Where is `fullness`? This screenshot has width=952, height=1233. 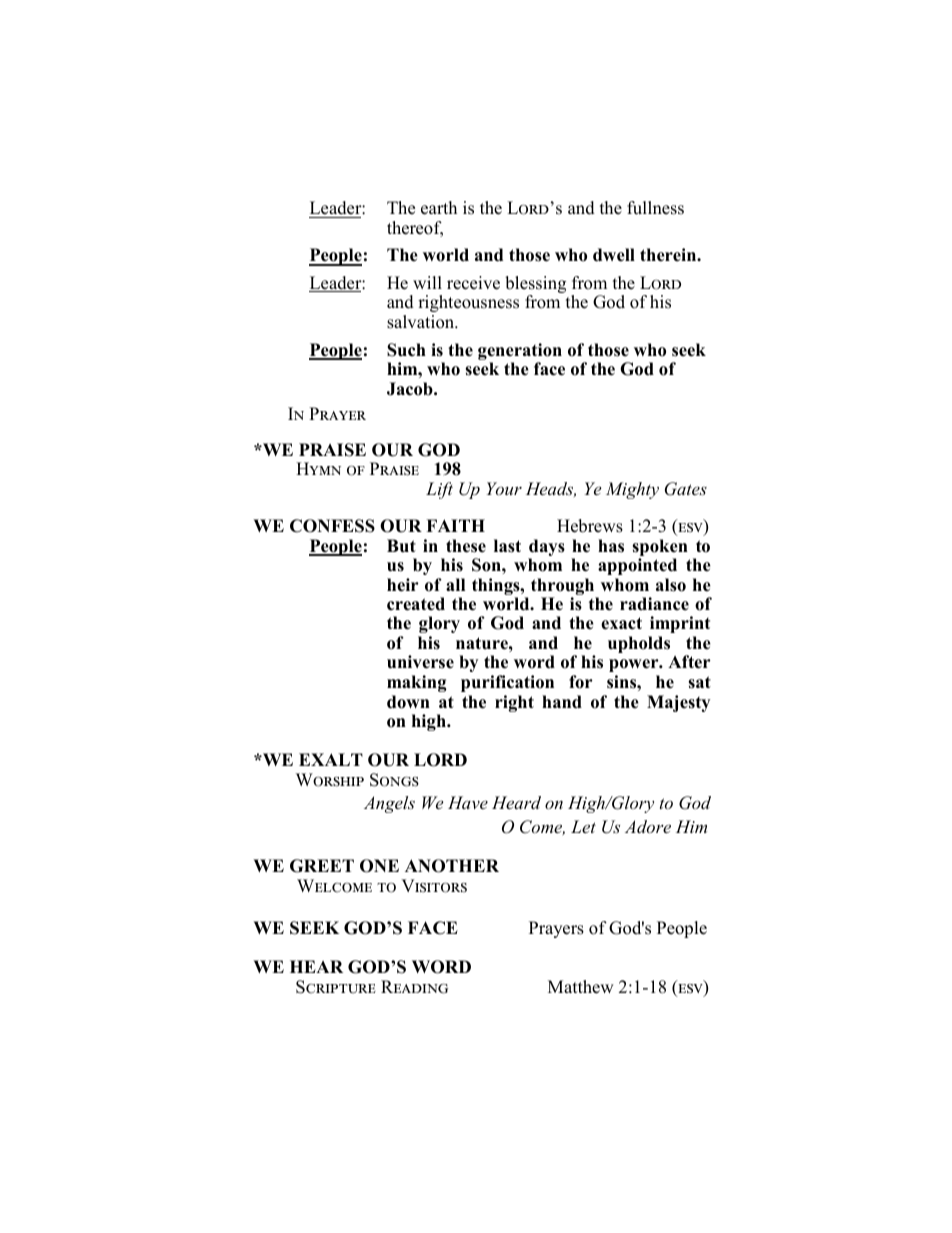
fullness is located at coordinates (655, 208).
